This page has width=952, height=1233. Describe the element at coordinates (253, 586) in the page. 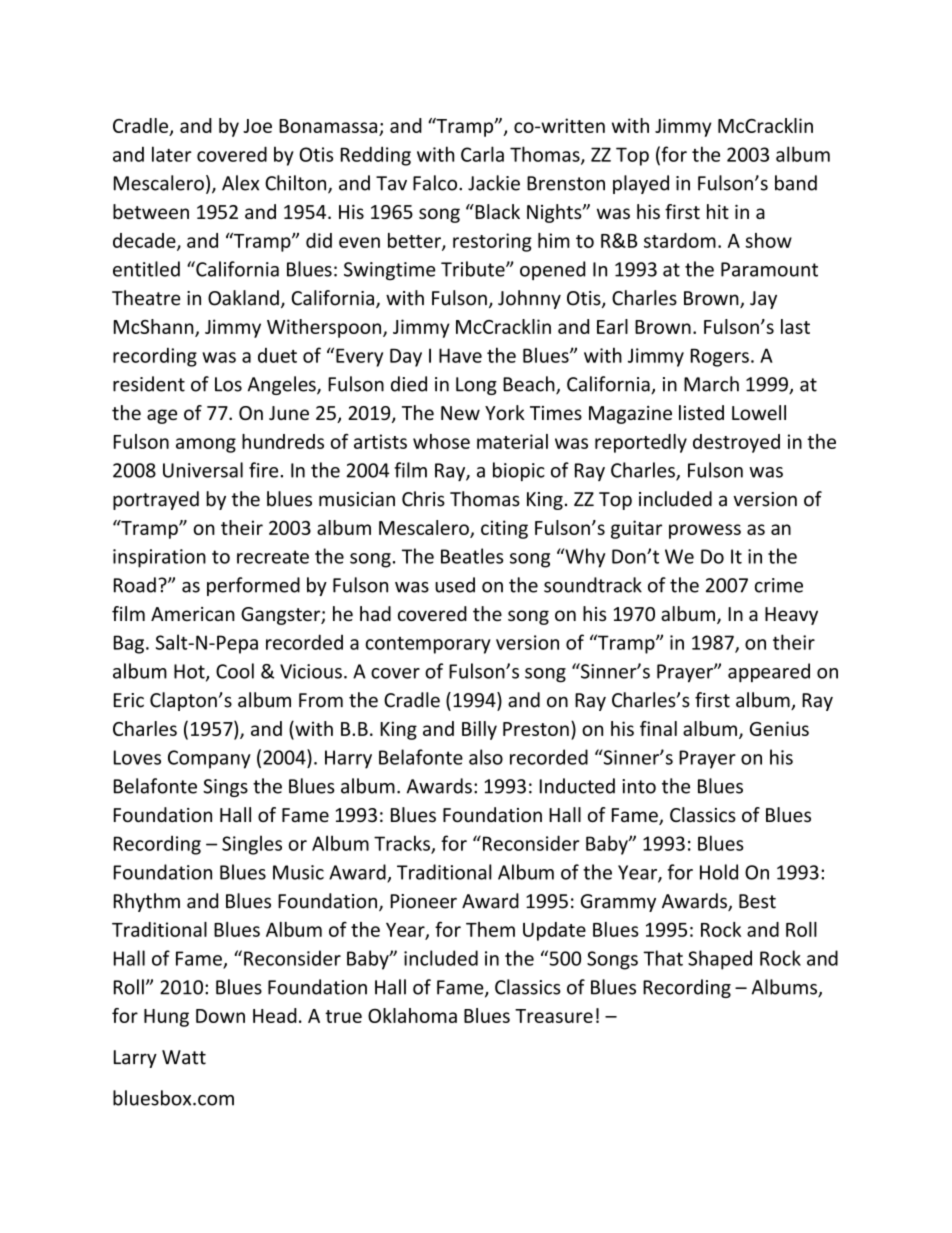

I see `performed` at that location.
